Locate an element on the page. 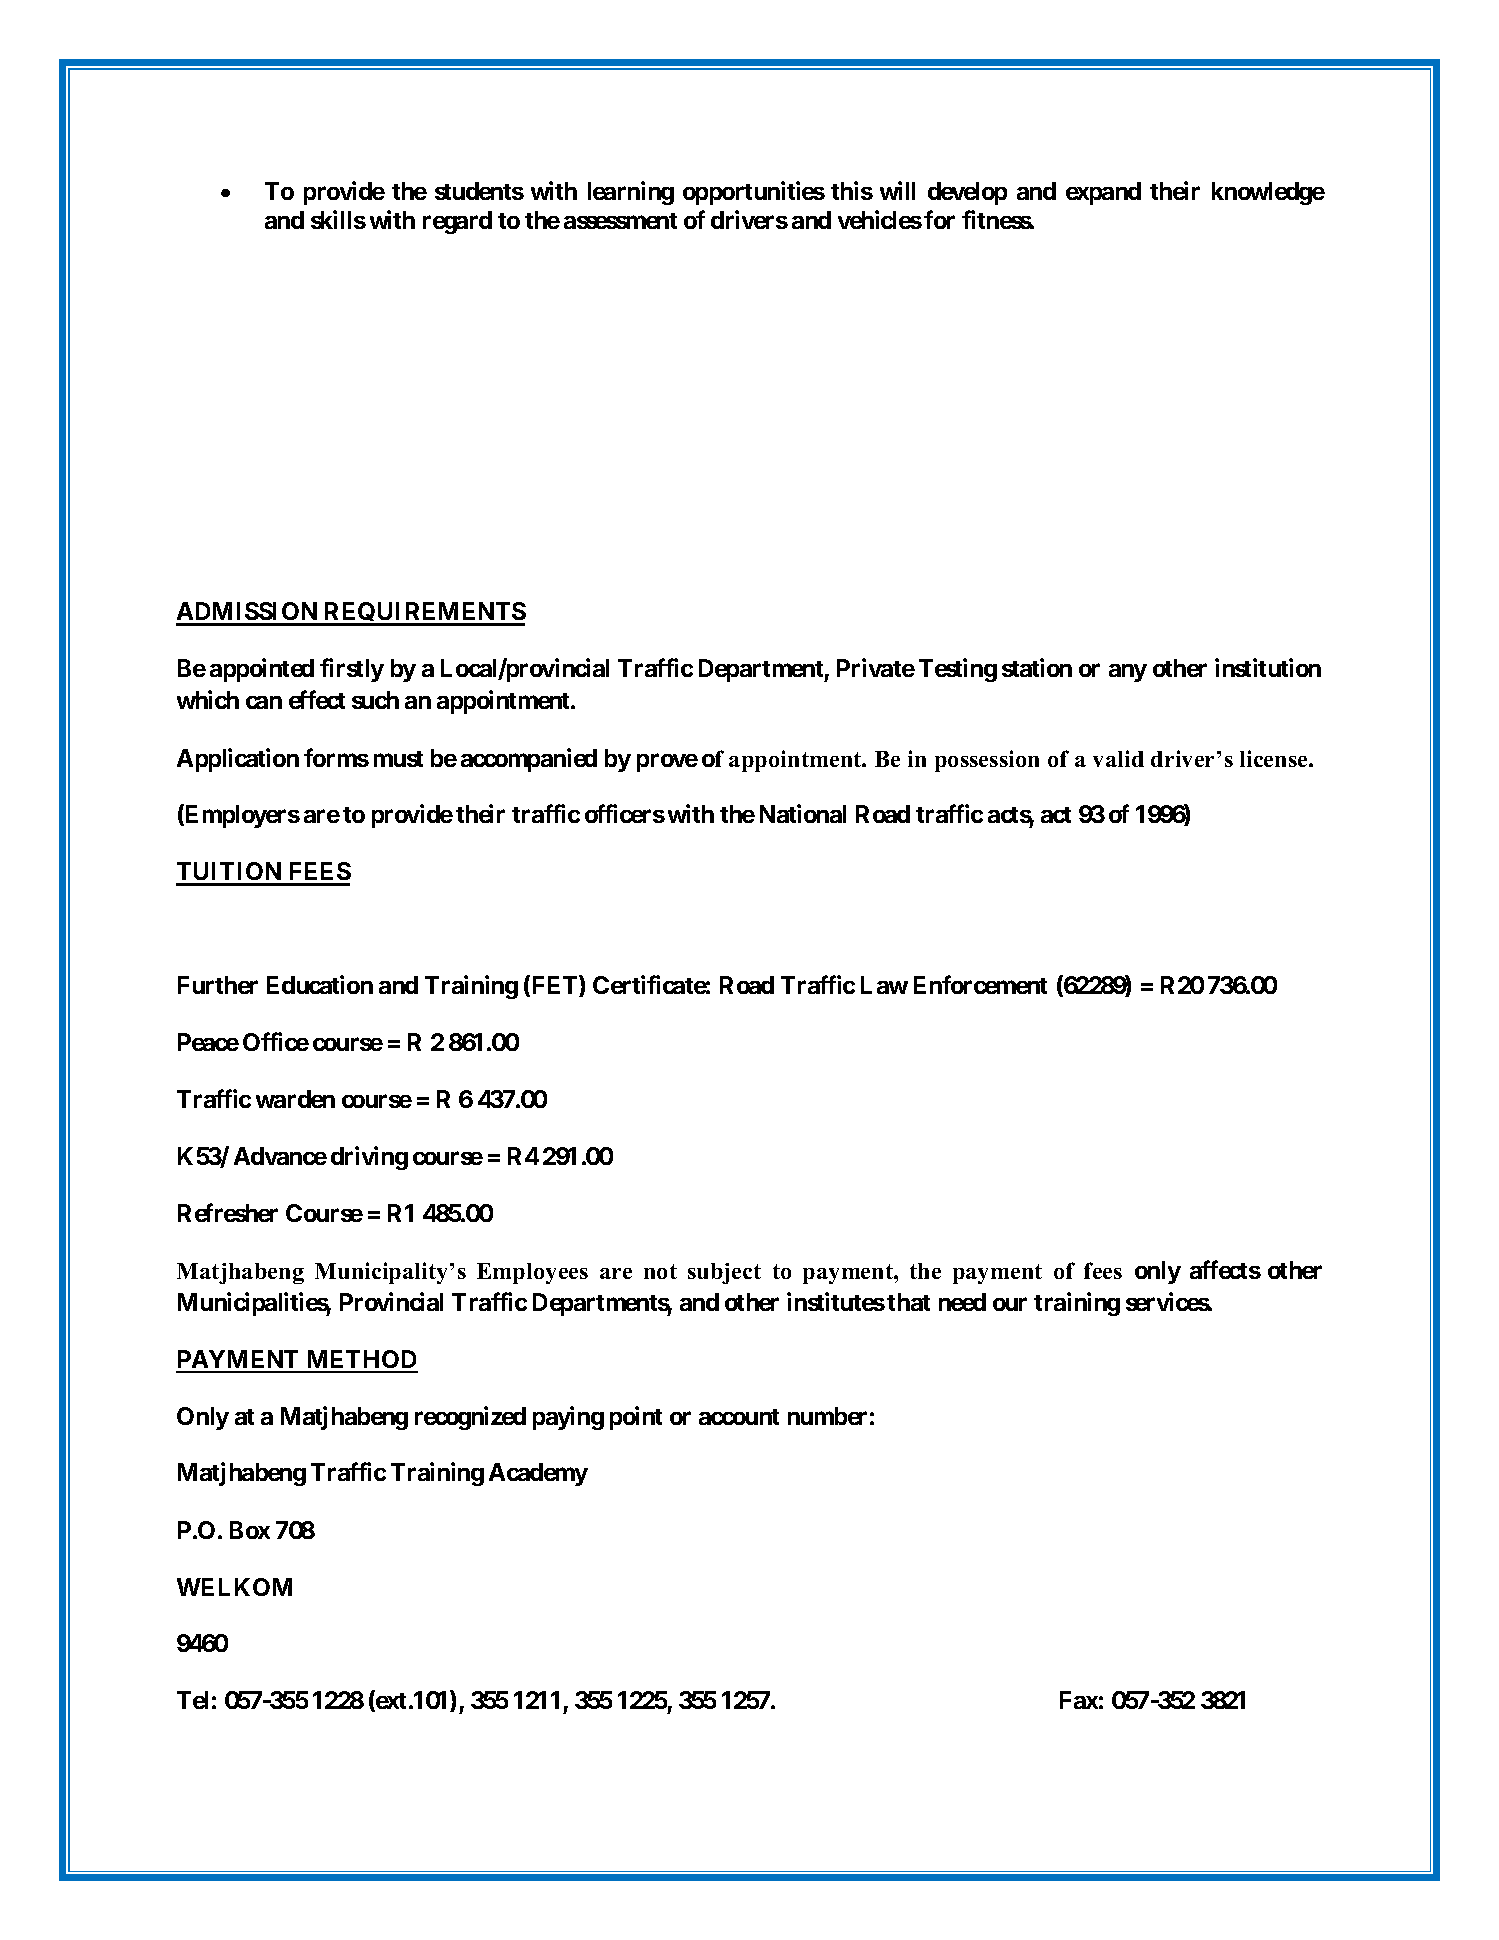 The width and height of the page is (1499, 1940). need is located at coordinates (962, 1302).
